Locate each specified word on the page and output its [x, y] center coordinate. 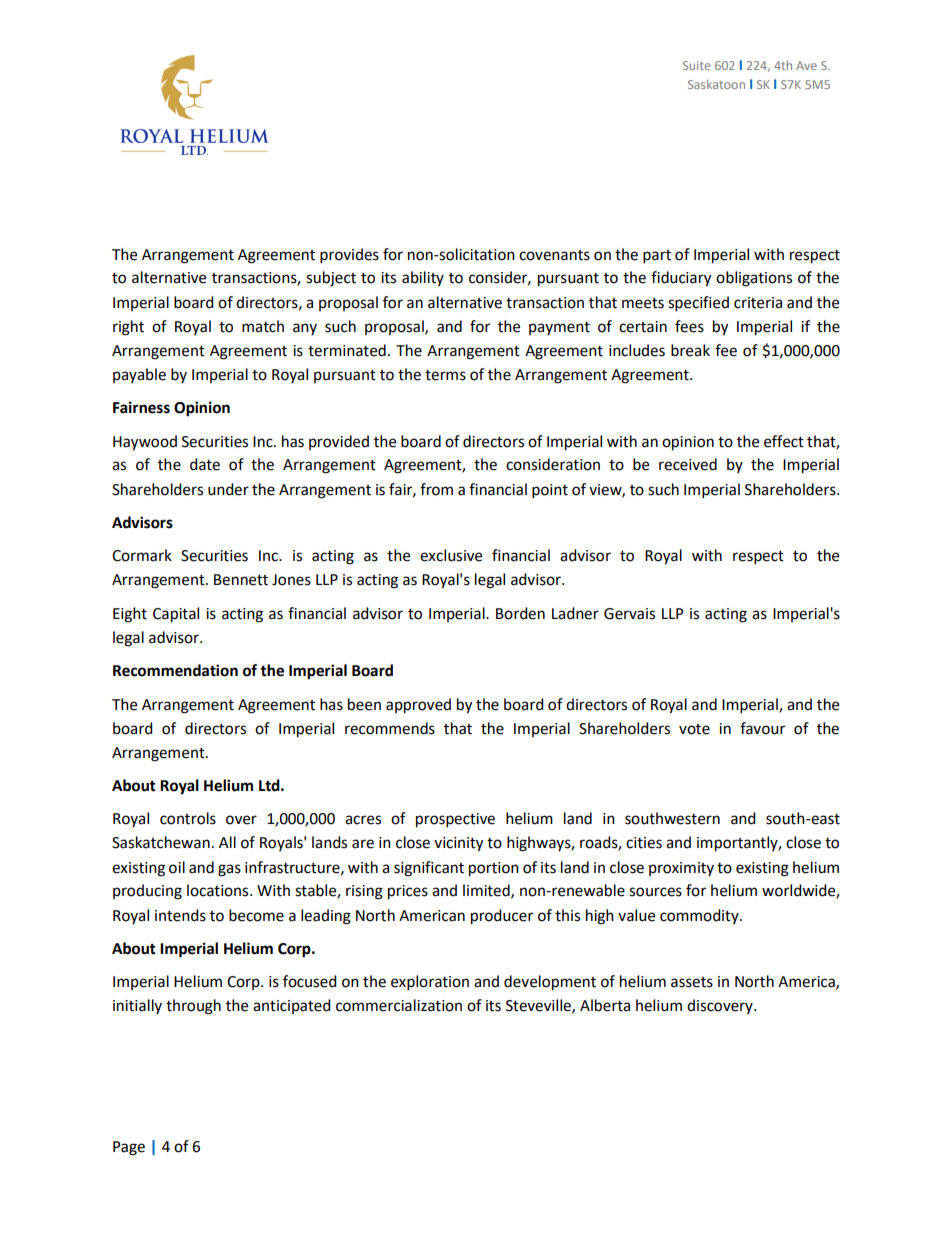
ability [423, 278]
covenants [554, 255]
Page [129, 1148]
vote [694, 729]
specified [698, 304]
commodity [700, 916]
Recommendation [175, 670]
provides [349, 256]
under [228, 489]
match [263, 326]
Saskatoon [716, 84]
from [436, 489]
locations [219, 890]
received [688, 464]
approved [418, 706]
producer [502, 917]
